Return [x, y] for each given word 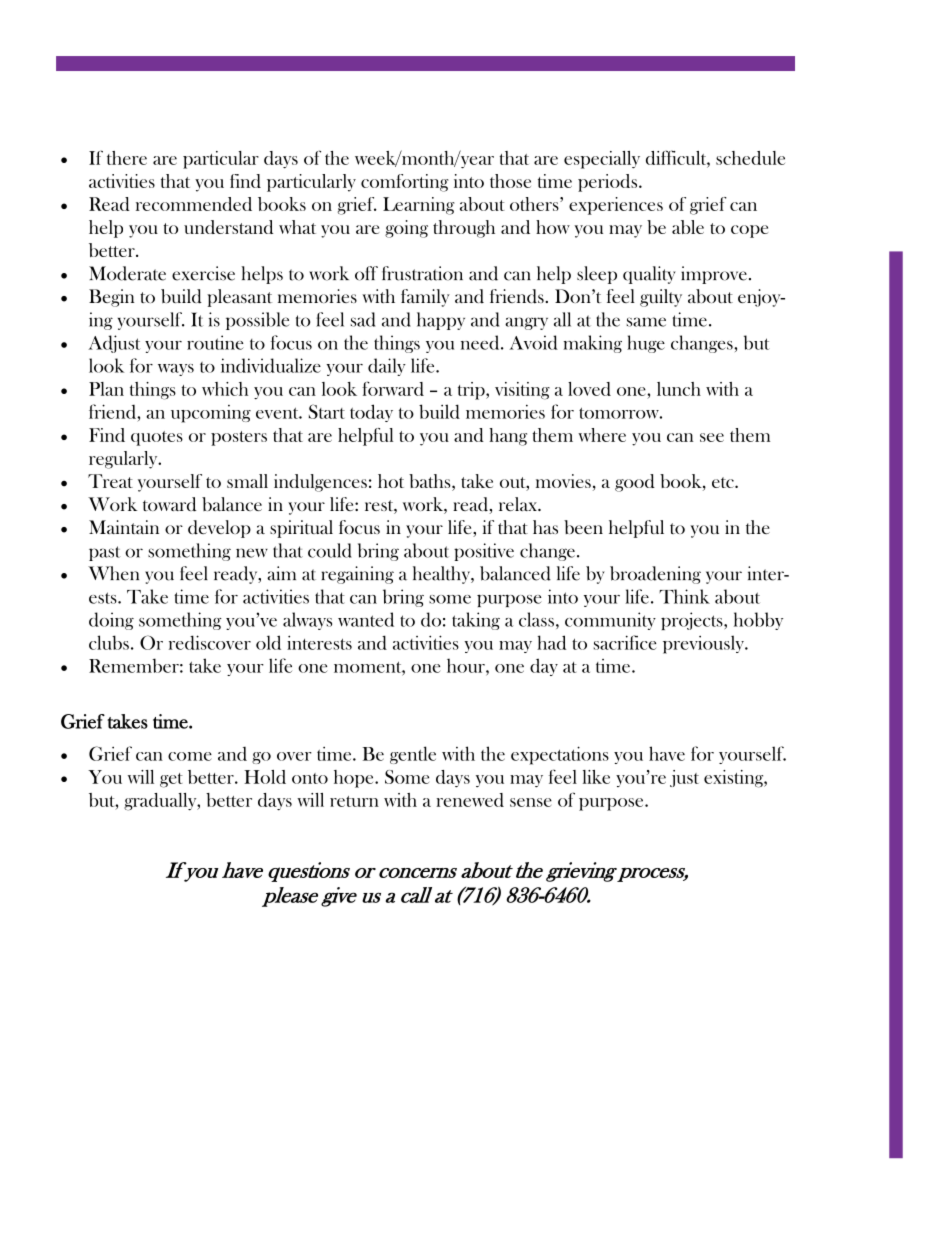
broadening [655, 575]
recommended [194, 204]
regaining [357, 575]
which [225, 389]
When [113, 573]
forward [393, 388]
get [171, 780]
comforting [405, 183]
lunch [679, 389]
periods [609, 183]
